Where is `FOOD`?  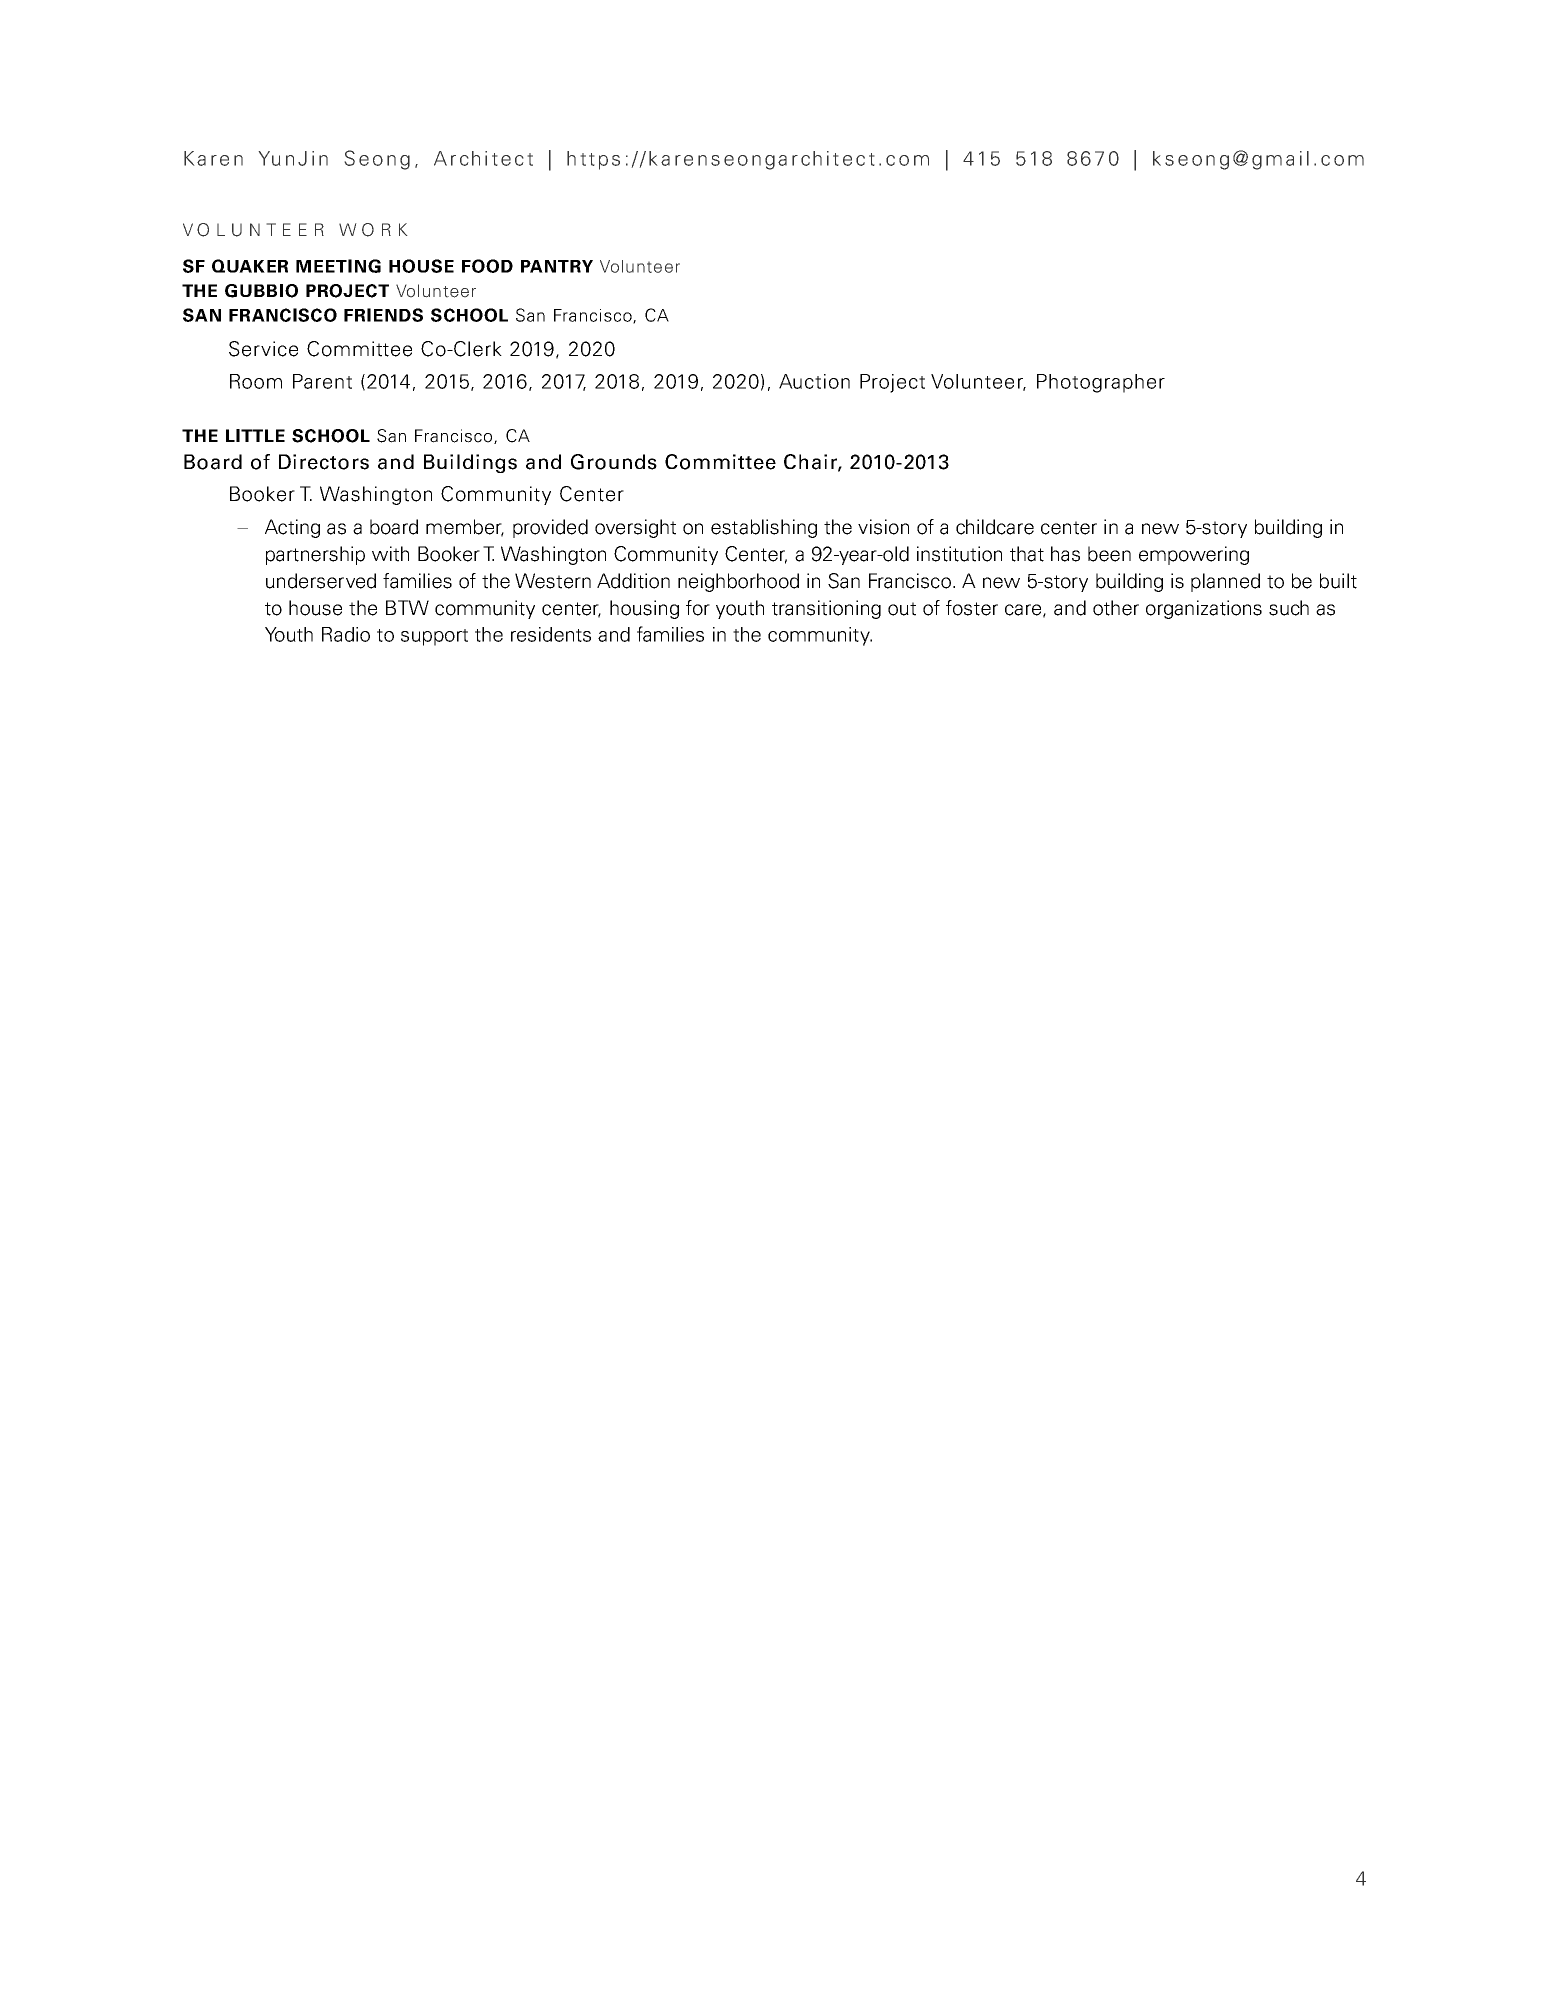 FOOD is located at coordinates (487, 266).
